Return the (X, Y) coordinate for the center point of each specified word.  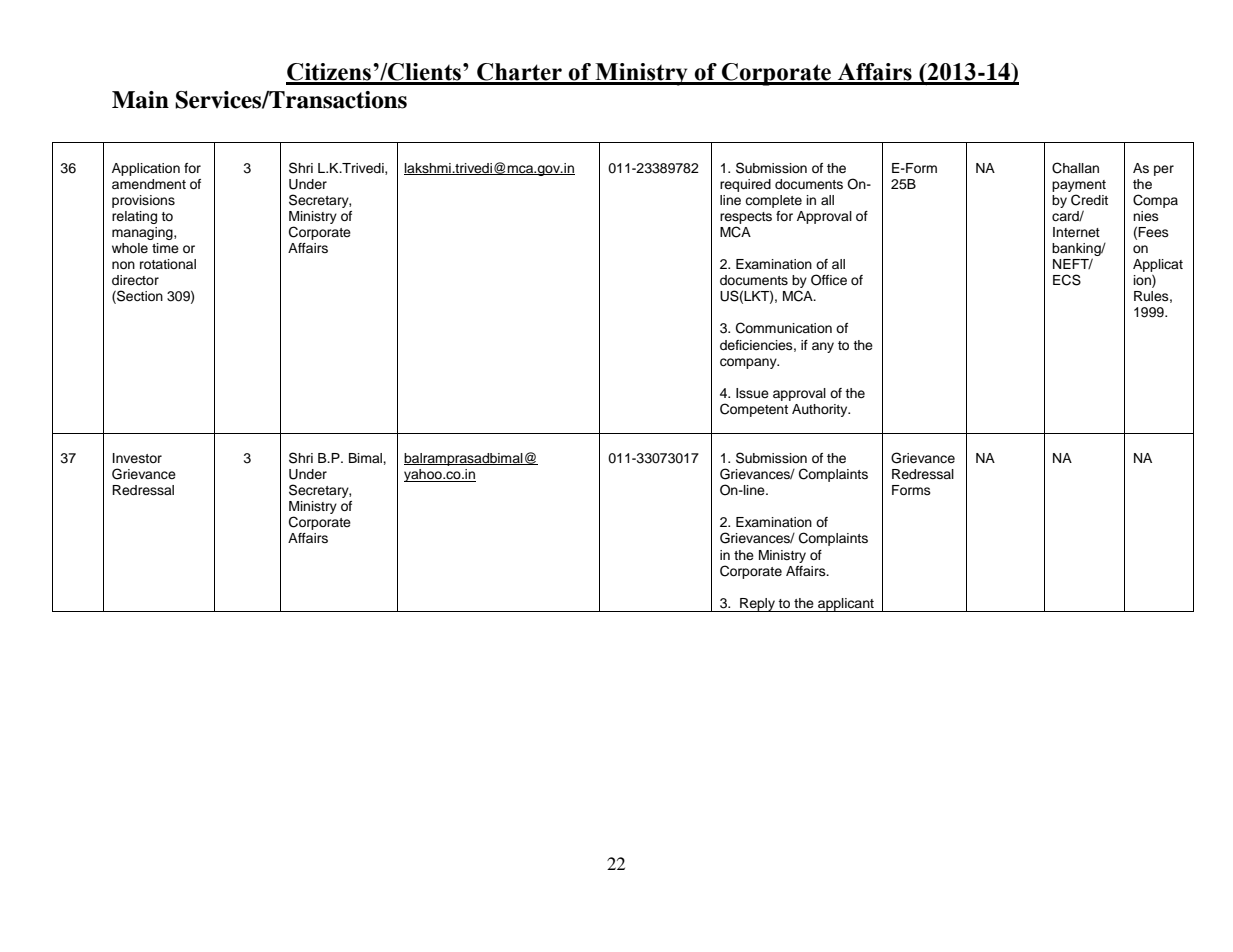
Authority (821, 410)
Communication (784, 328)
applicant (846, 605)
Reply (757, 605)
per (1164, 170)
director (135, 280)
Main (140, 100)
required (745, 185)
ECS (1067, 280)
